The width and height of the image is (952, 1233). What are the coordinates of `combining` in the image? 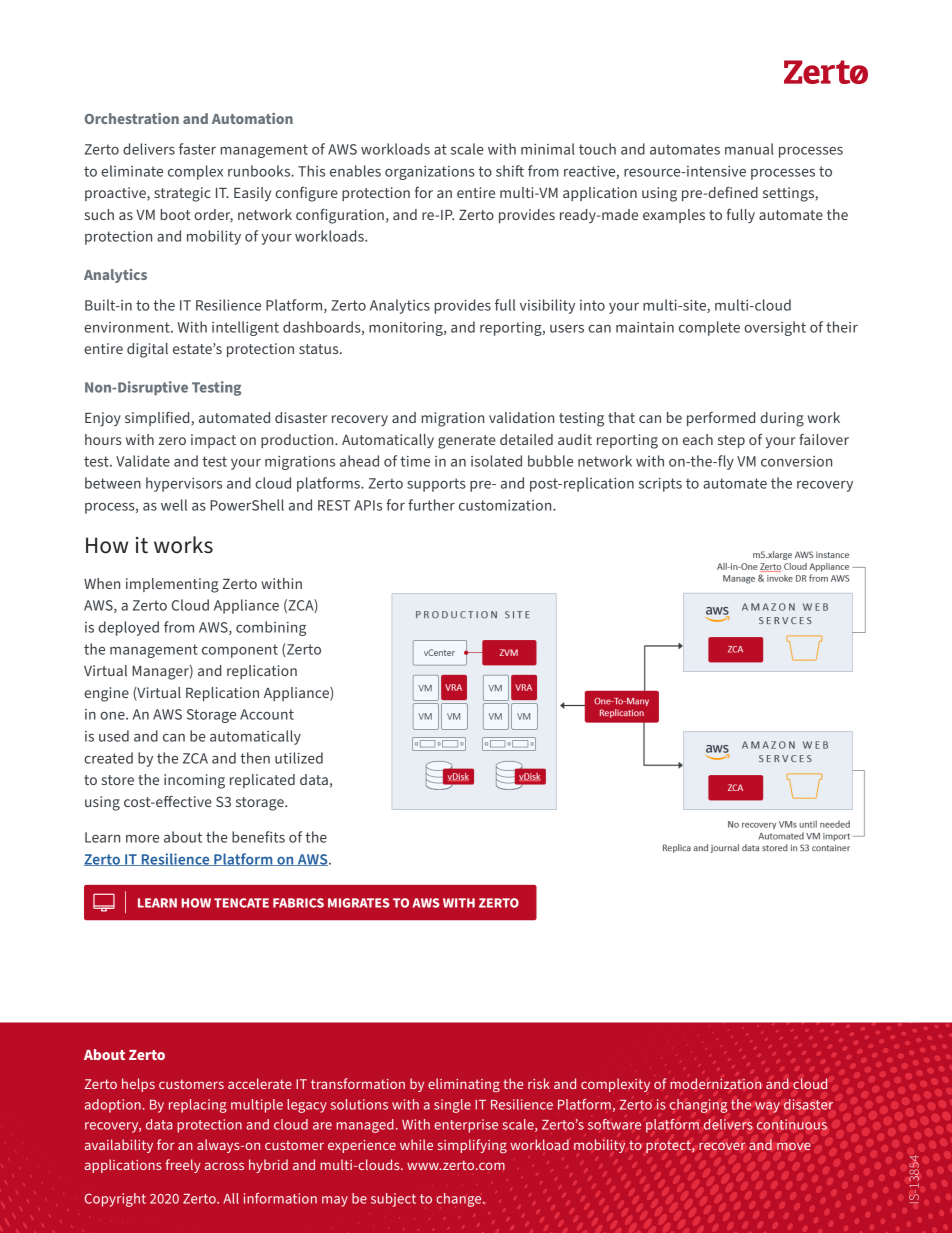 It's located at (271, 628).
